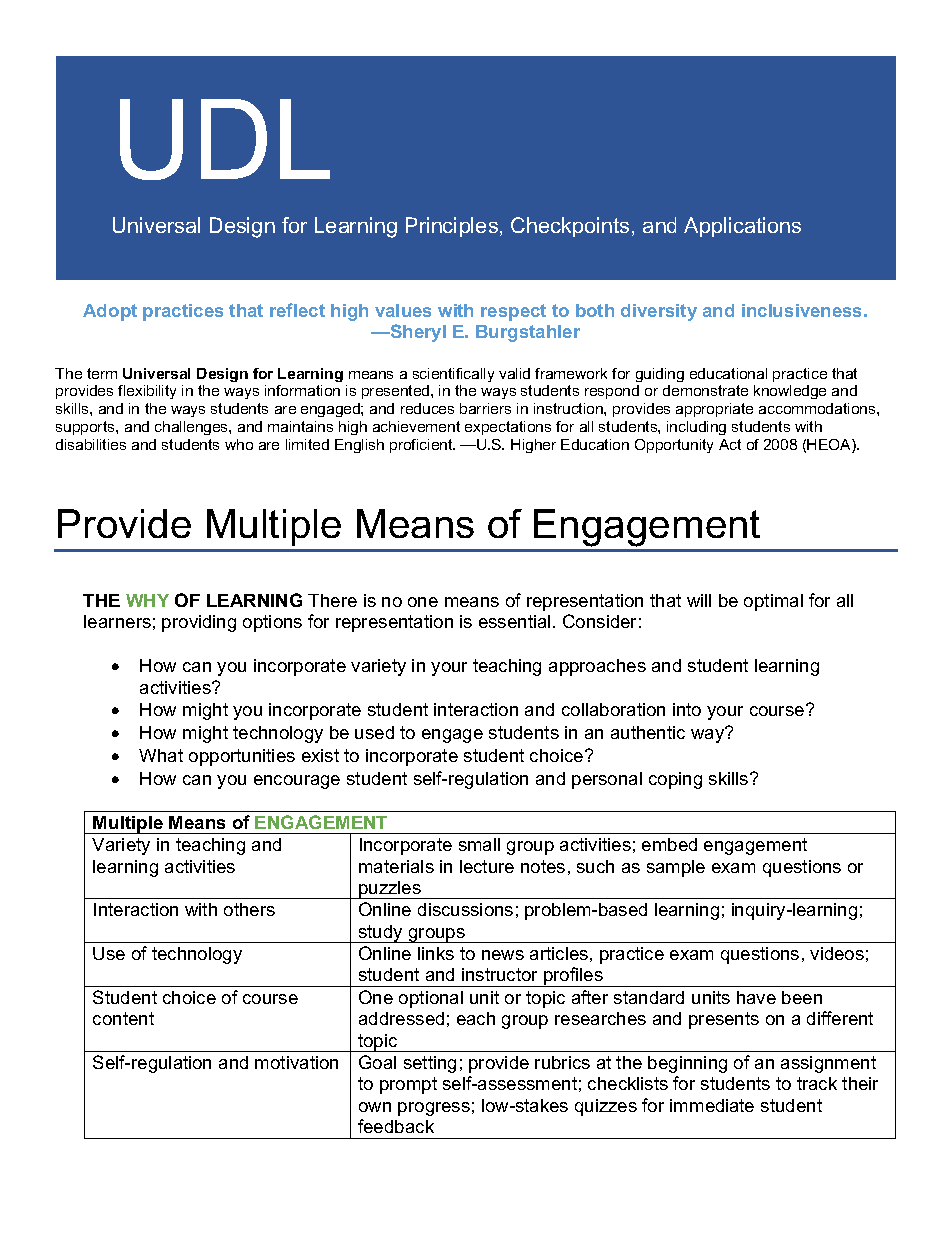 This page has height=1233, width=952. Describe the element at coordinates (296, 1062) in the page. I see `motivation` at that location.
